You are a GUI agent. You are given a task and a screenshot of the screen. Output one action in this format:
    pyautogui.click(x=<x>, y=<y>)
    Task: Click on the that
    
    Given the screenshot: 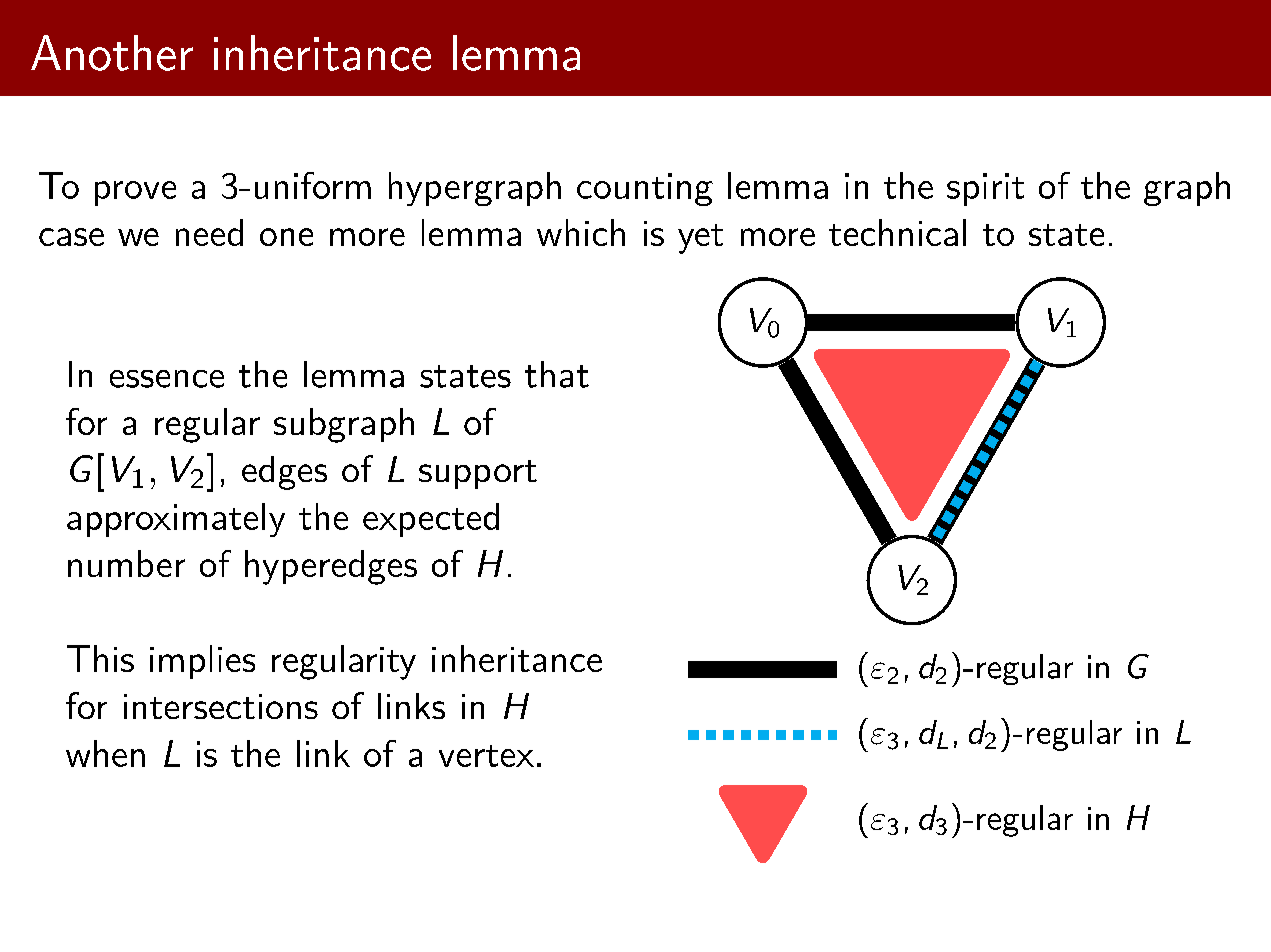 What is the action you would take?
    pyautogui.click(x=557, y=374)
